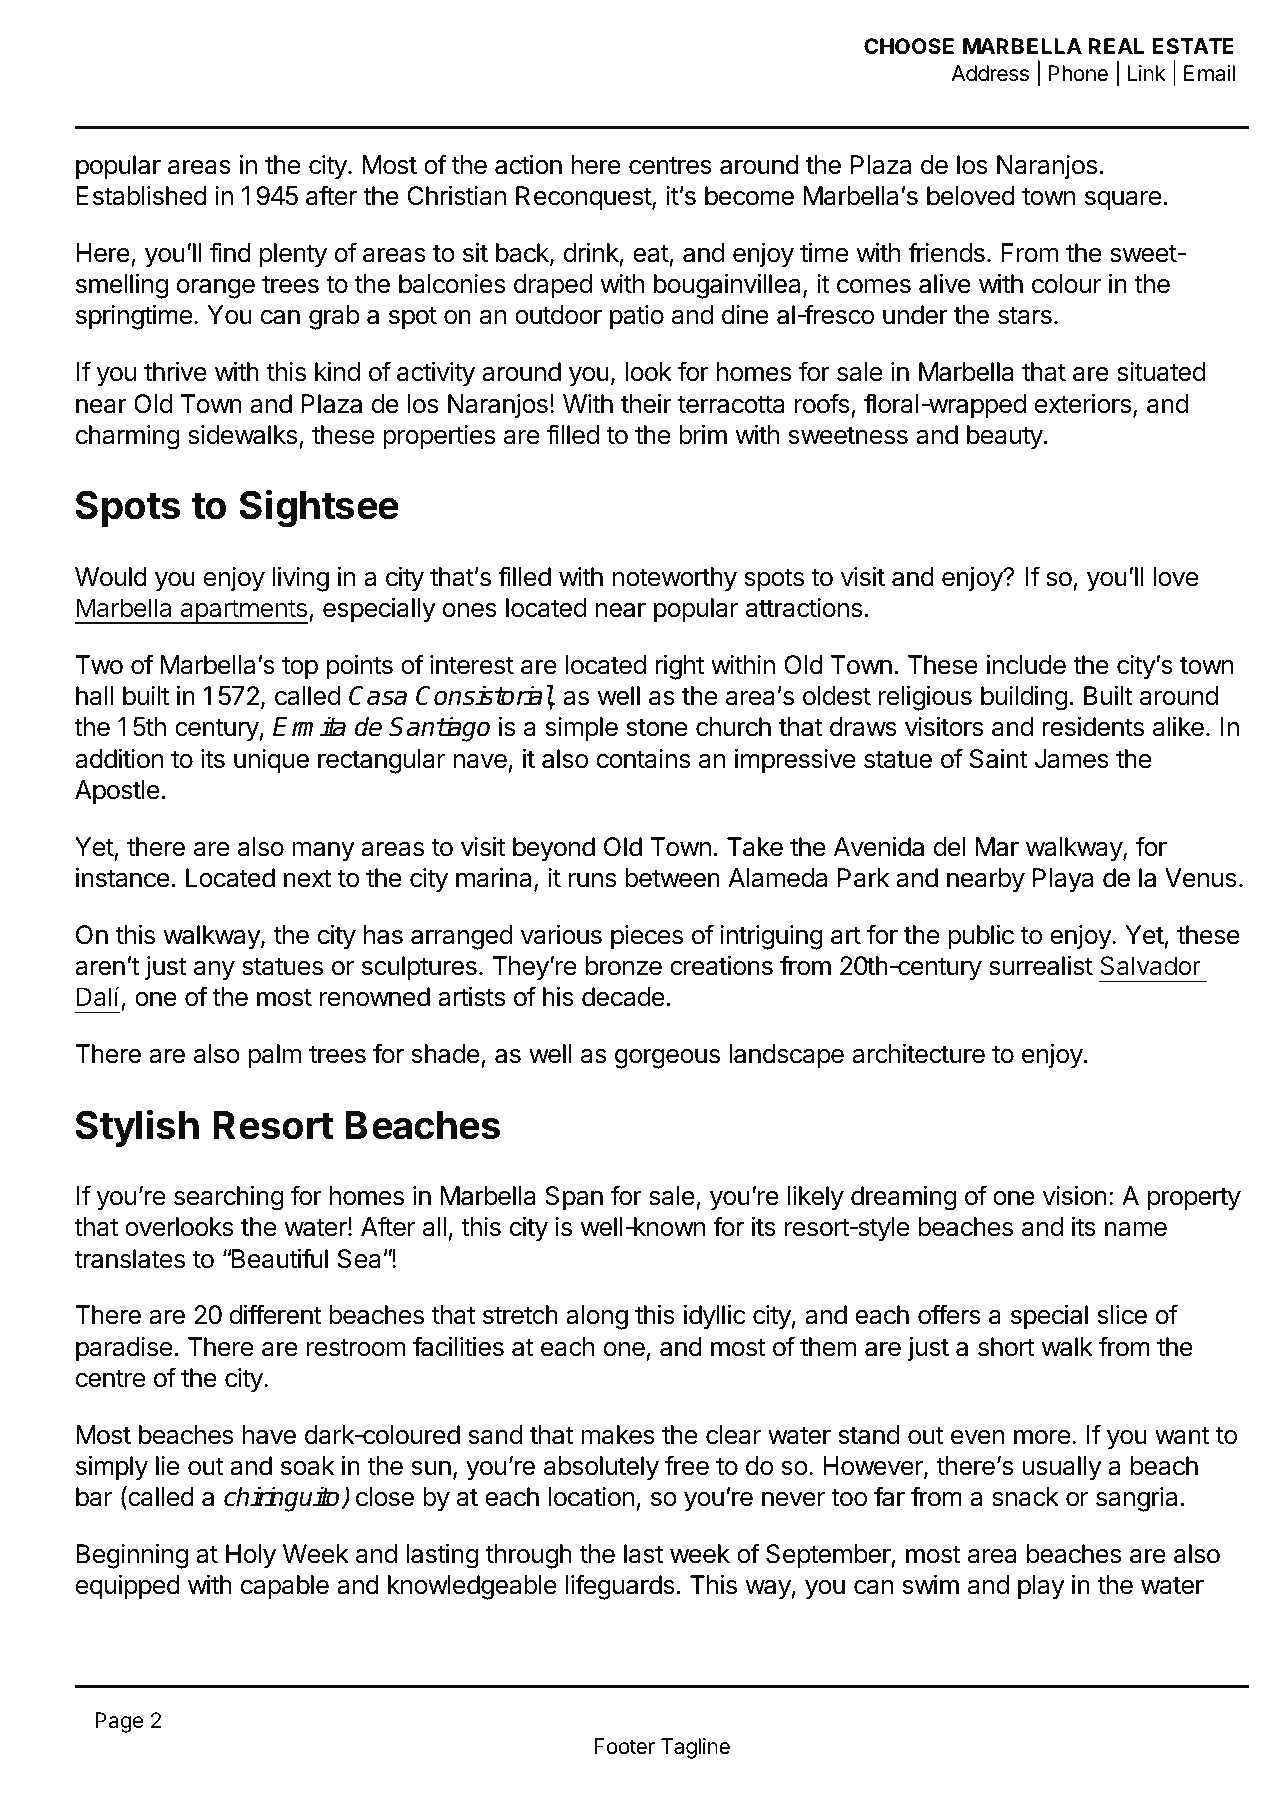 This screenshot has width=1270, height=1796. What do you see at coordinates (749, 196) in the screenshot?
I see `become` at bounding box center [749, 196].
